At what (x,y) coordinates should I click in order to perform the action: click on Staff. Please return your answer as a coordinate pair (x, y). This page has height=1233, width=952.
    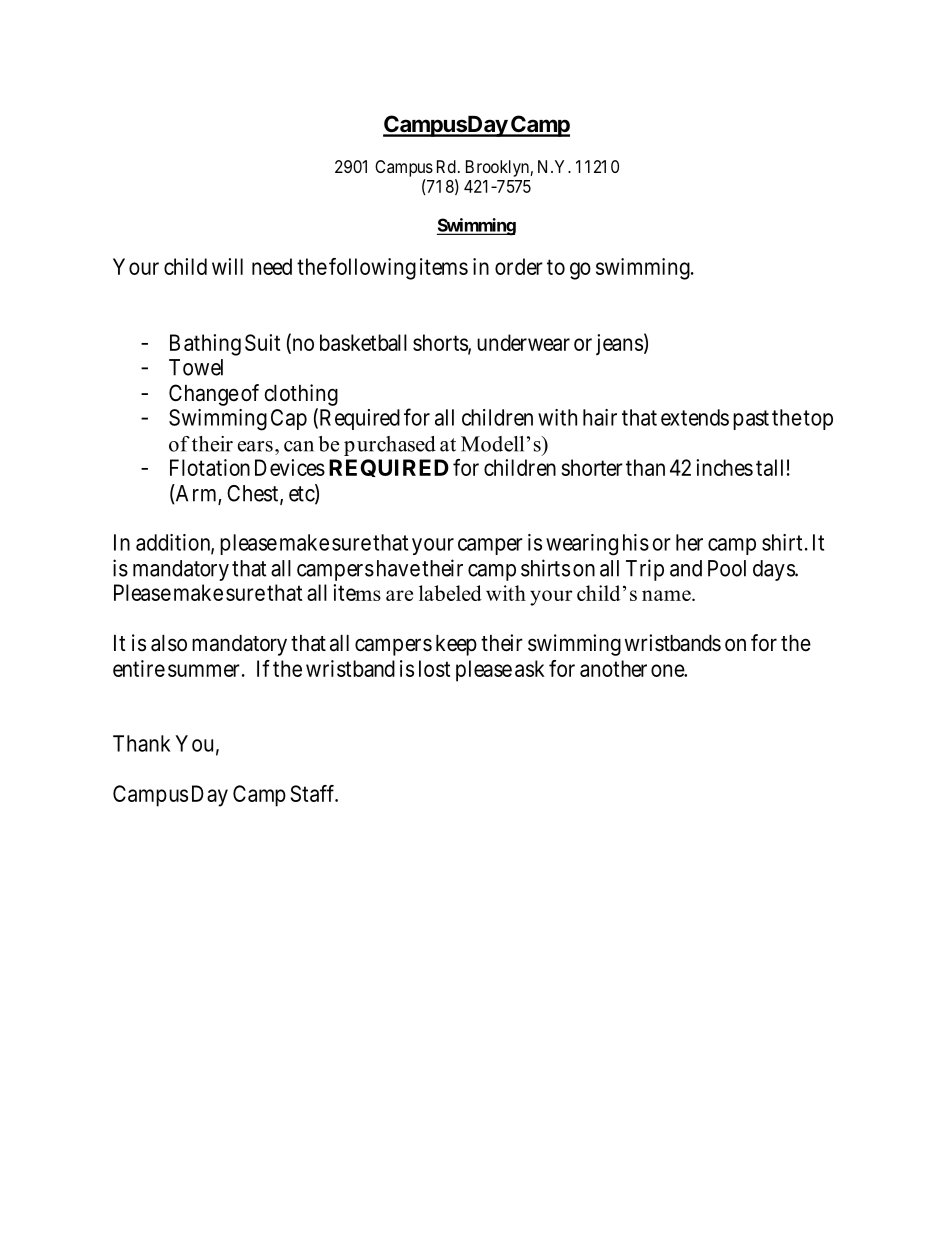
    Looking at the image, I should click on (314, 793).
